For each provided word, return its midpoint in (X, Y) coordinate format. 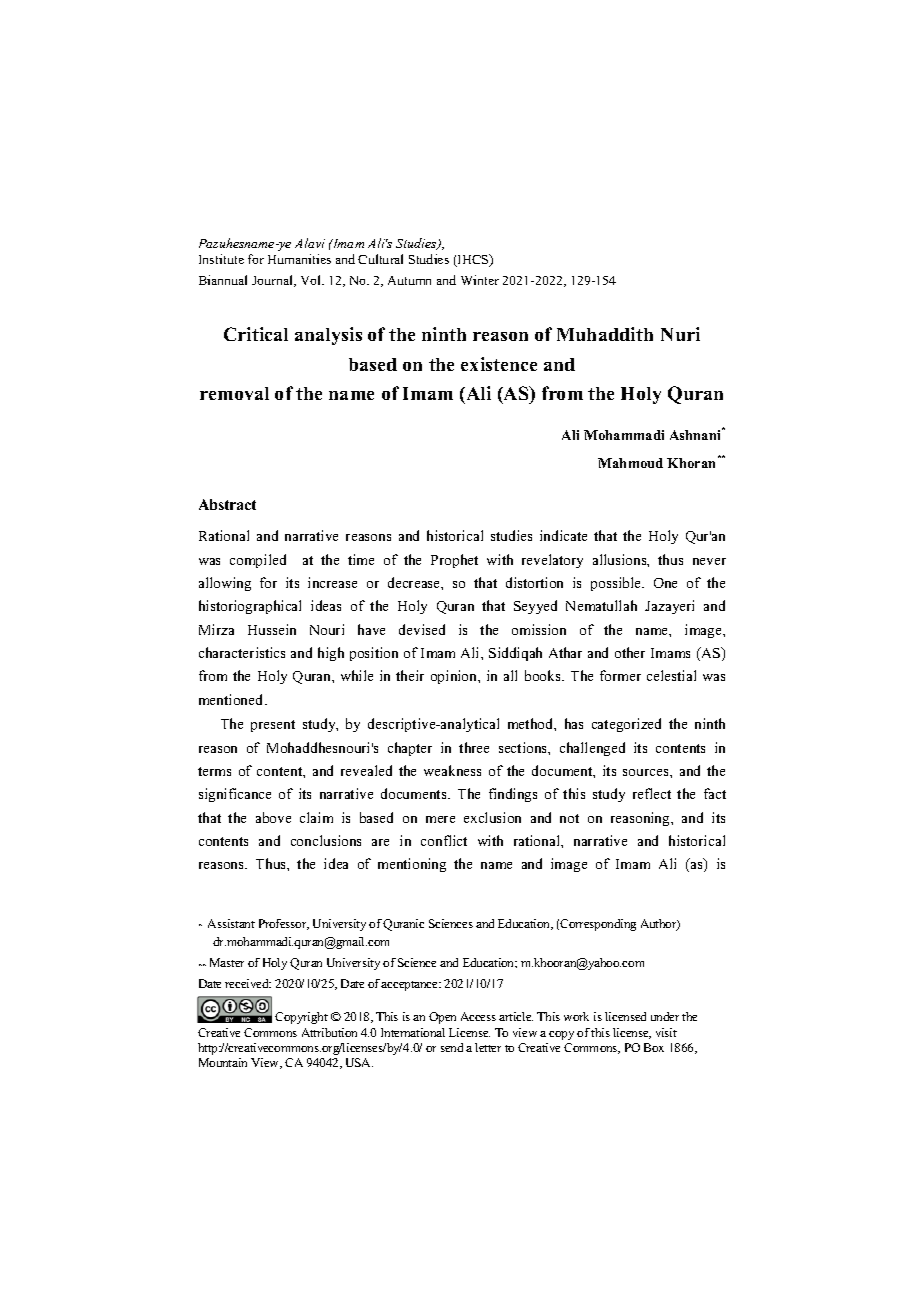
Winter (480, 280)
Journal (274, 281)
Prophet (454, 561)
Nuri (680, 334)
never (709, 561)
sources (647, 772)
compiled (258, 561)
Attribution (329, 1032)
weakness (452, 770)
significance (235, 795)
